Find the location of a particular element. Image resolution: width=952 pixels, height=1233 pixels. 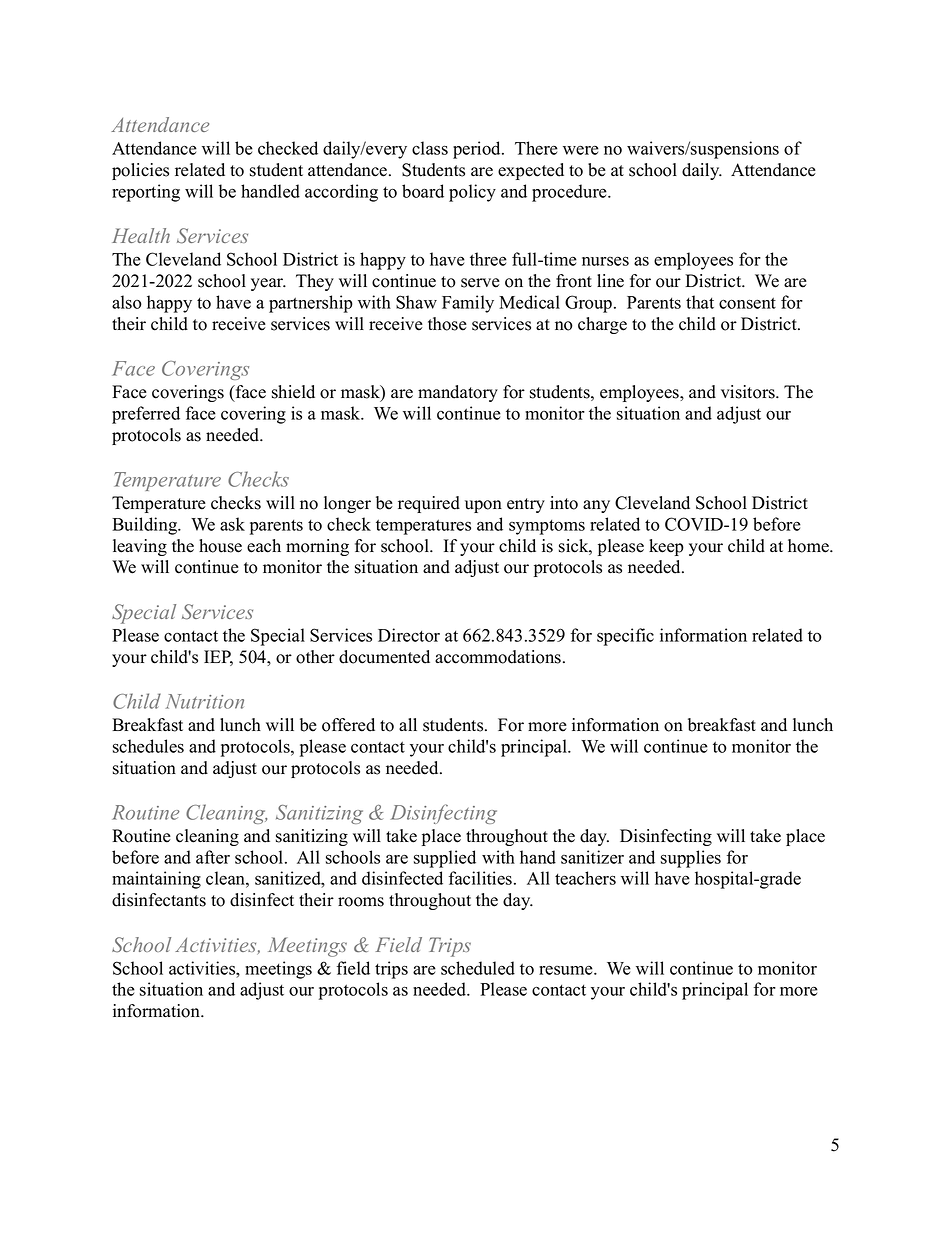

maintaining is located at coordinates (156, 880).
